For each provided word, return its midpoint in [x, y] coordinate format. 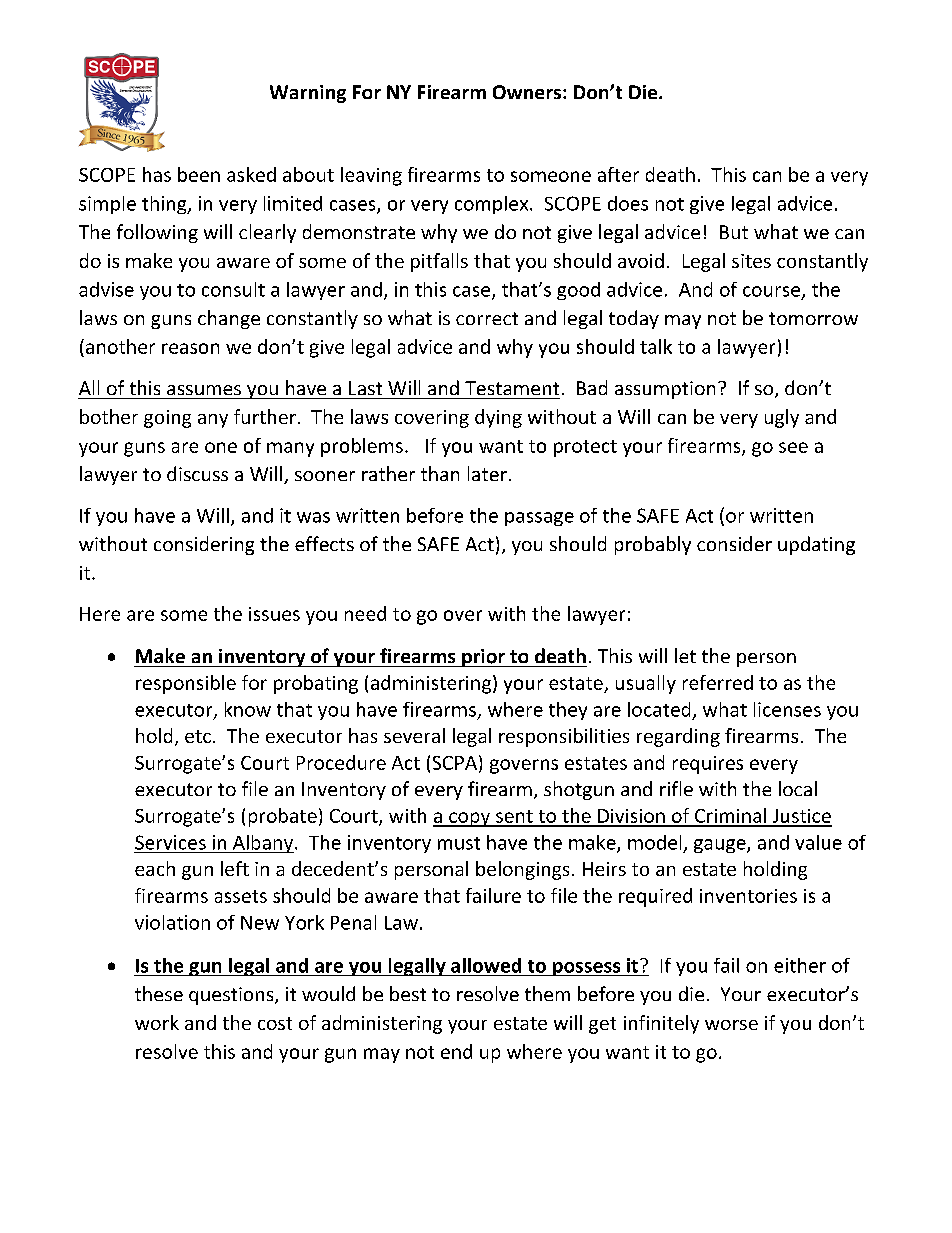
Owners [528, 92]
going [167, 419]
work [157, 1022]
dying [498, 418]
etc [198, 736]
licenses [787, 709]
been [199, 174]
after [618, 174]
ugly [782, 418]
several [414, 735]
